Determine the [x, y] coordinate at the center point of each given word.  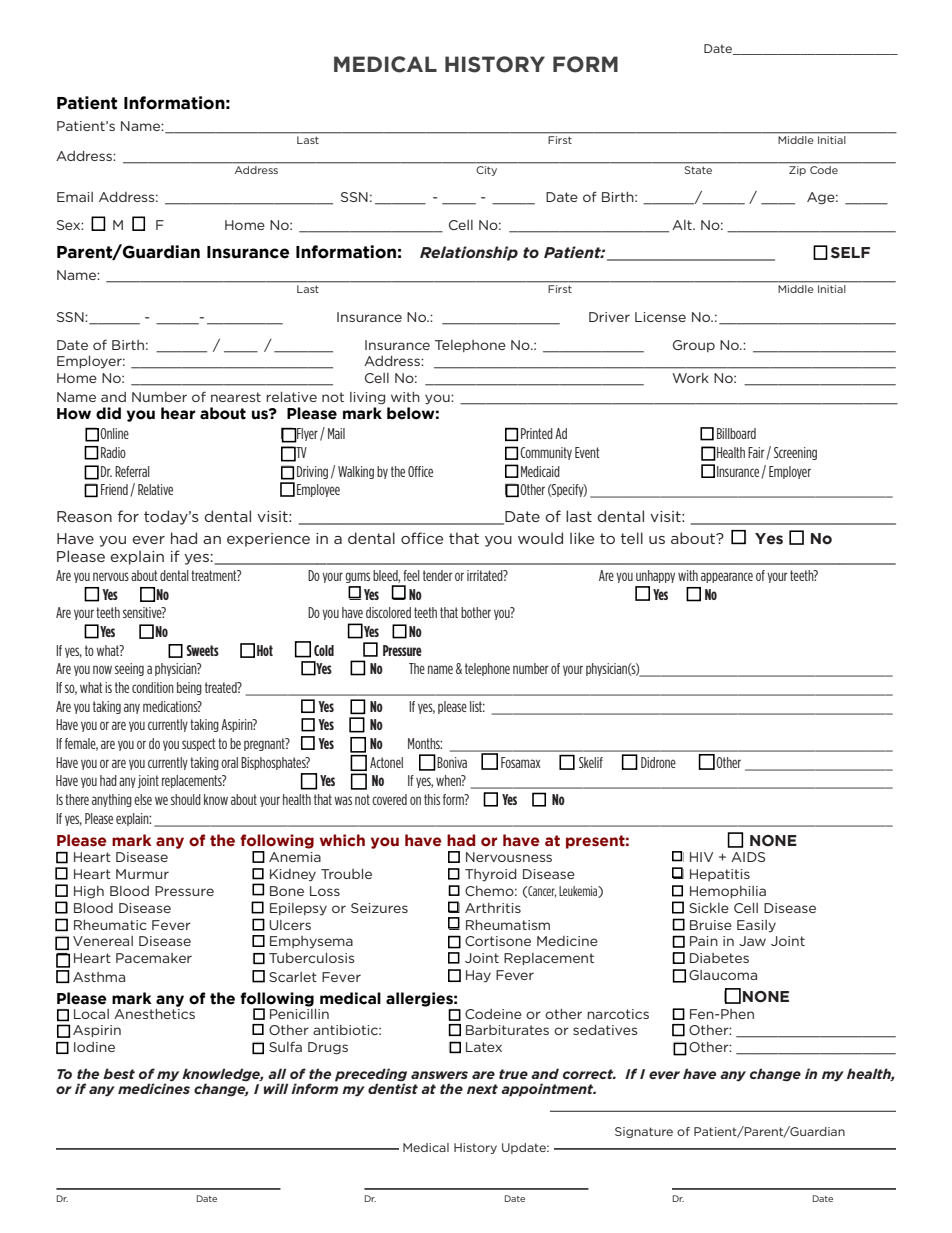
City [487, 171]
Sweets [202, 650]
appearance [727, 577]
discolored [388, 612]
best [119, 1073]
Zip [797, 171]
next [482, 1089]
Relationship [469, 253]
